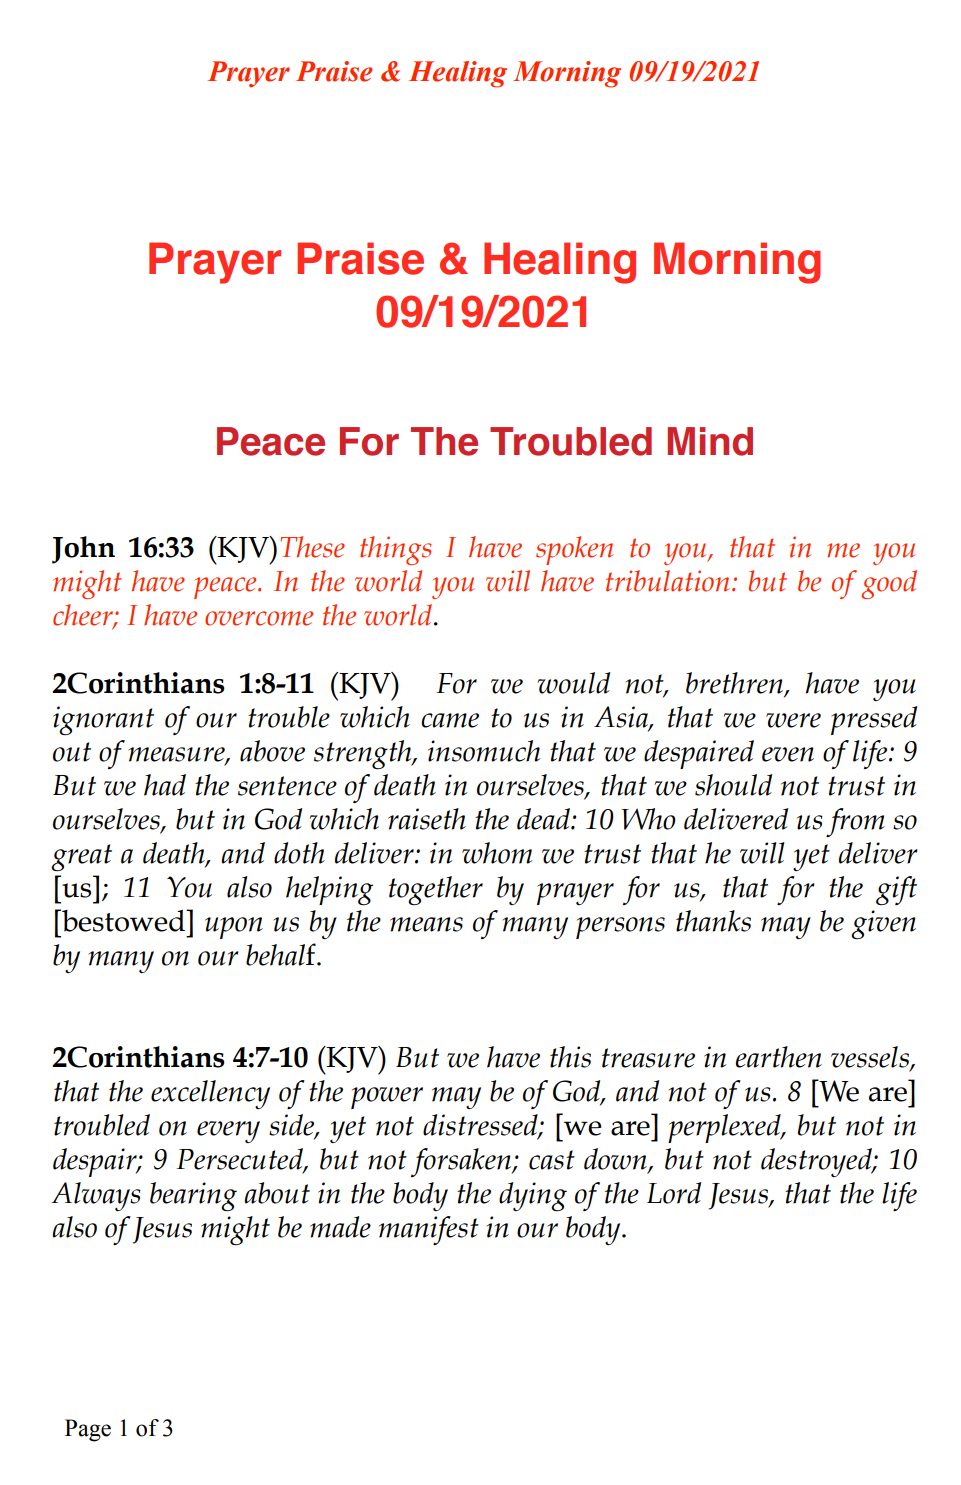  What do you see at coordinates (88, 1430) in the image?
I see `Page` at bounding box center [88, 1430].
